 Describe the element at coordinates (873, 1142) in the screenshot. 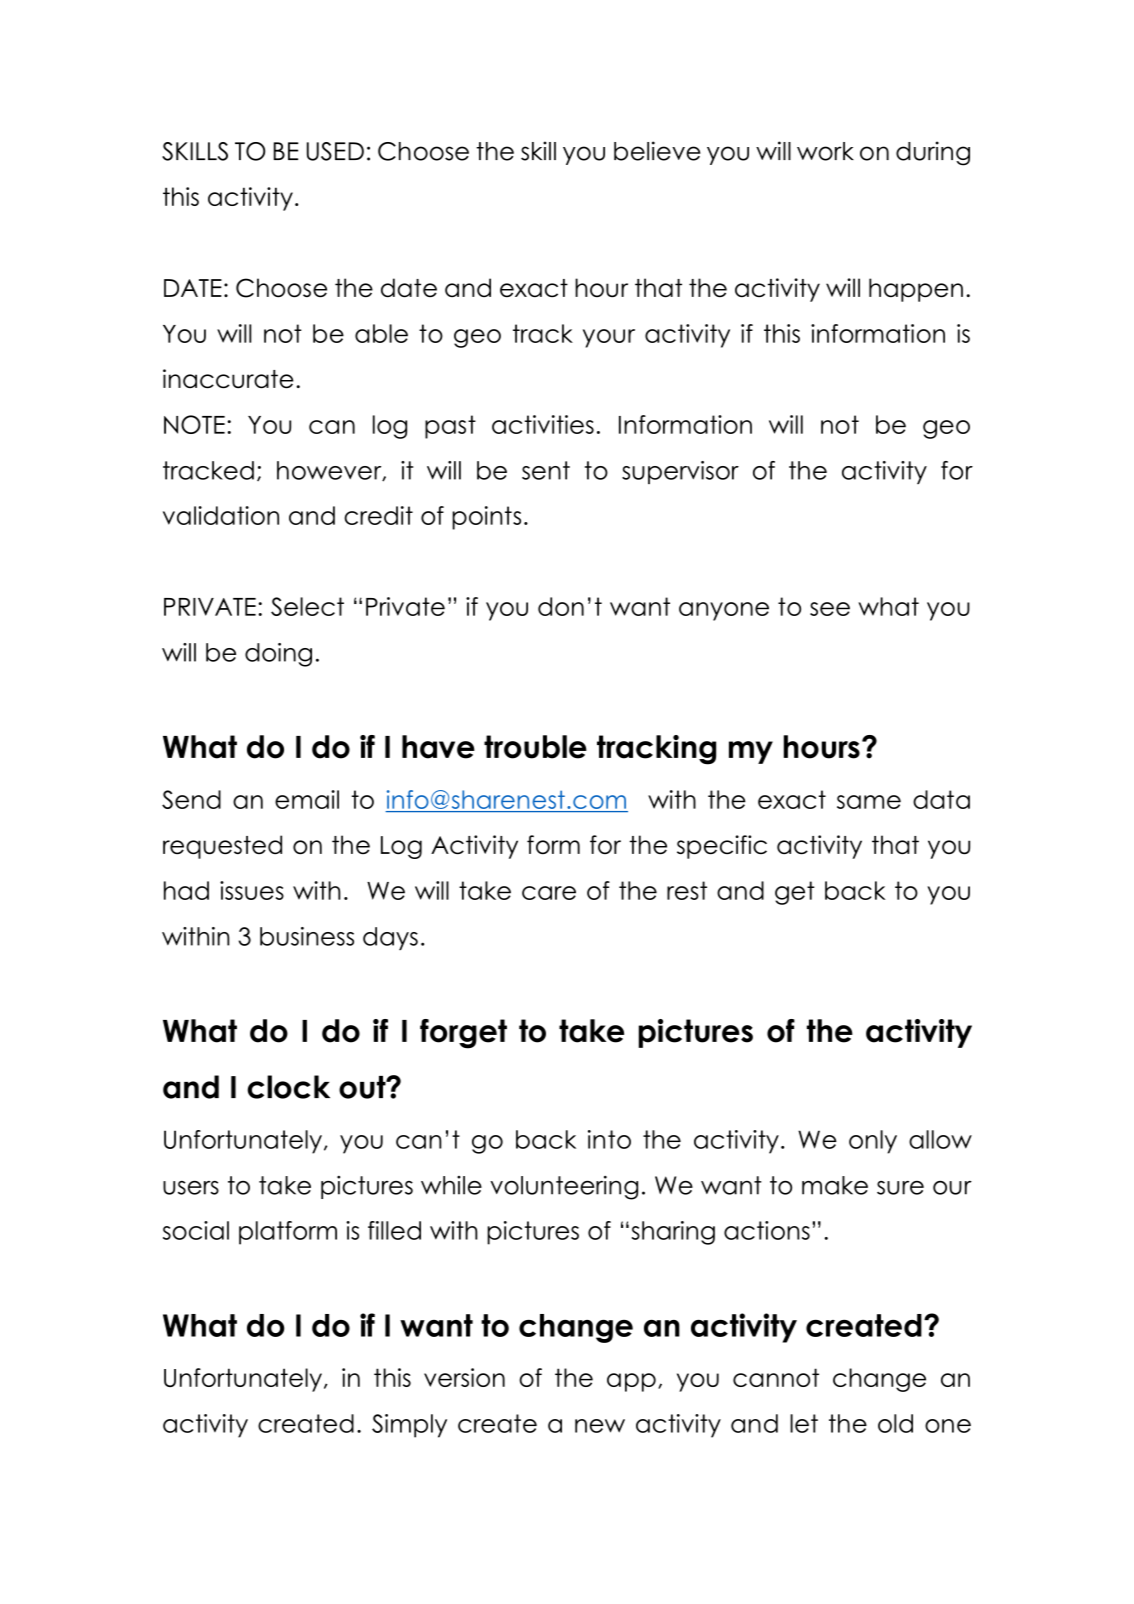

I see `only` at that location.
